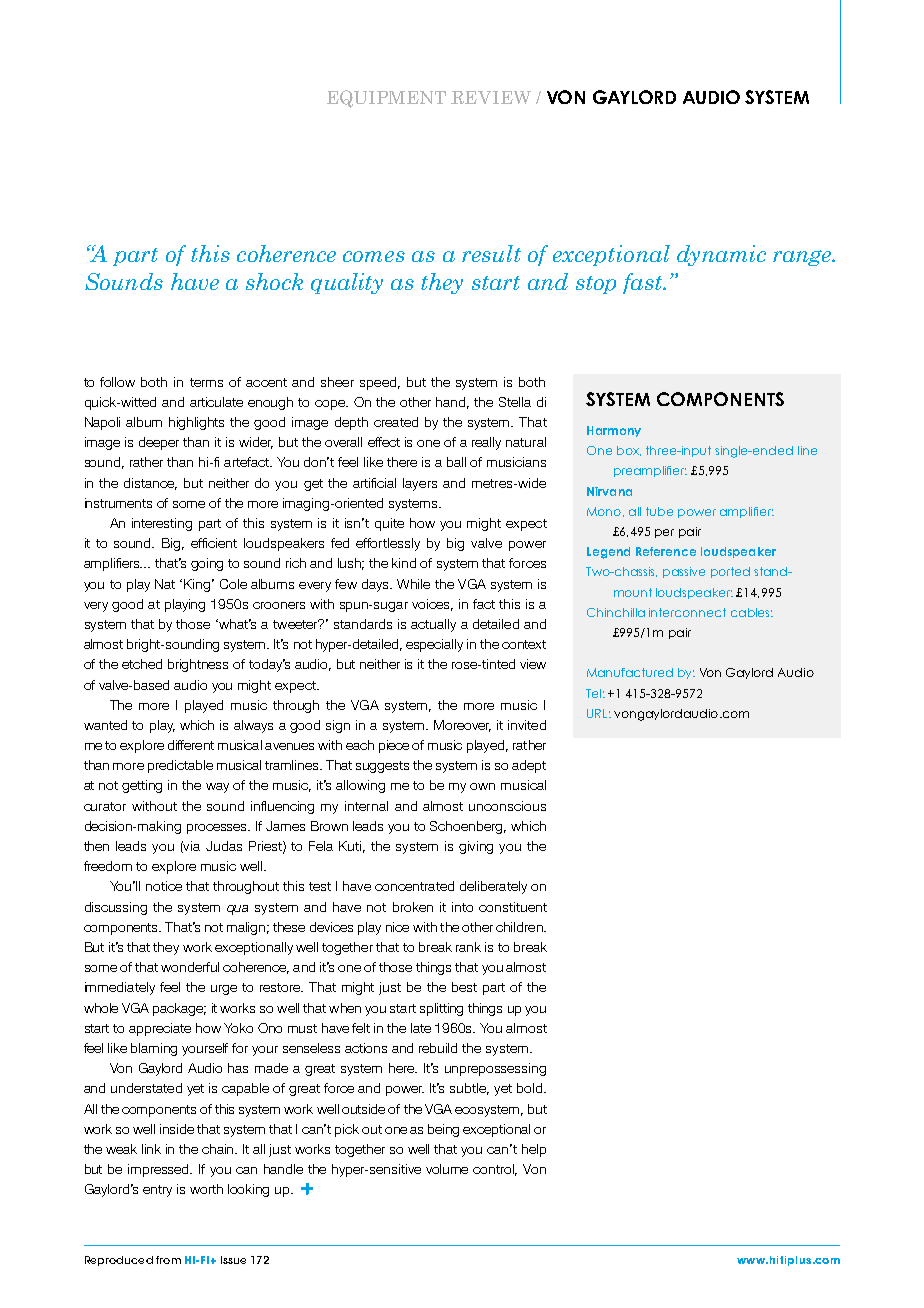  I want to click on especially, so click(434, 645).
